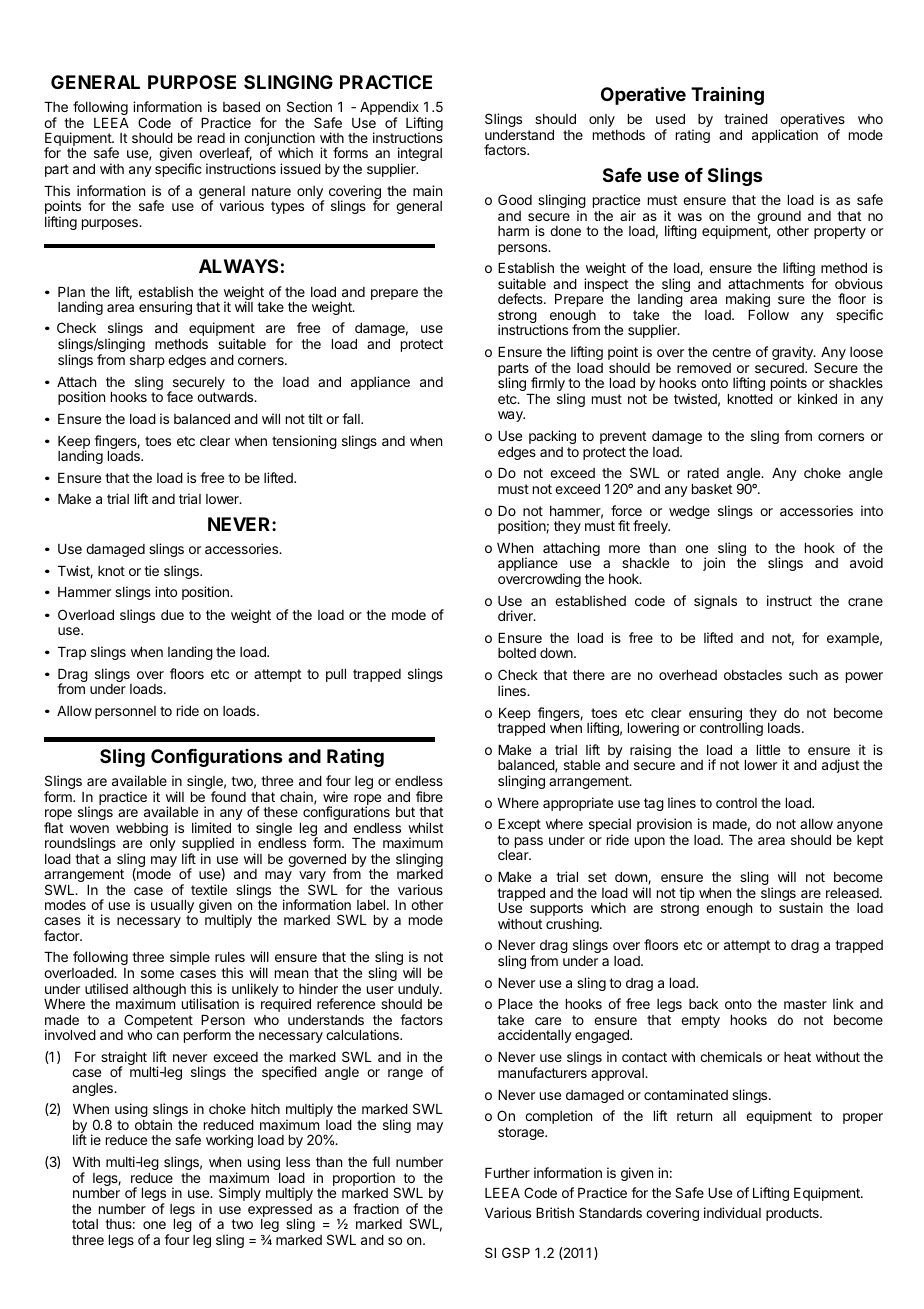 This document has height=1309, width=924. What do you see at coordinates (703, 473) in the document?
I see `rated` at bounding box center [703, 473].
